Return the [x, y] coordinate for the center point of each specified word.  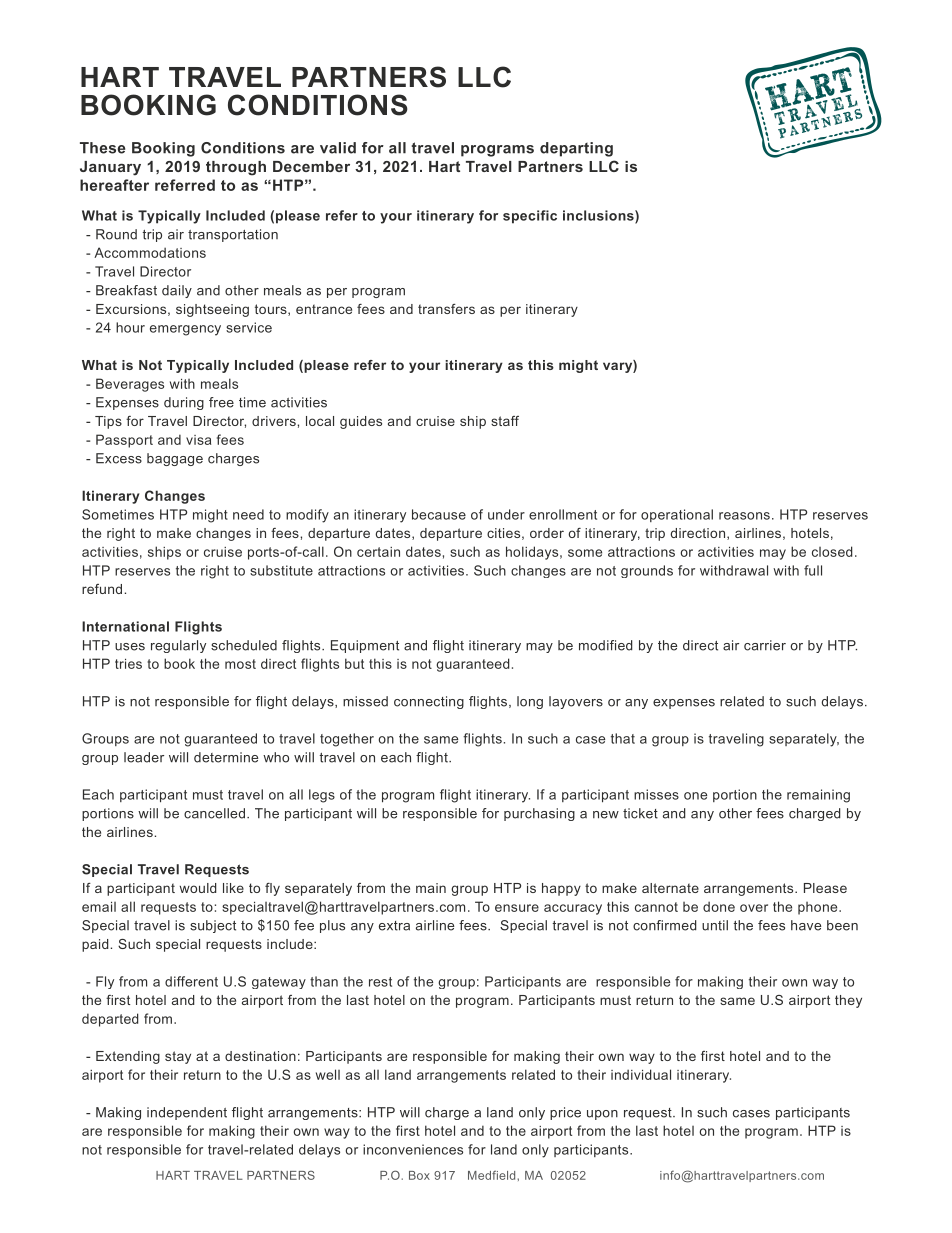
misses [656, 794]
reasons [744, 516]
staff [505, 421]
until [715, 925]
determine [226, 757]
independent [187, 1113]
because [439, 514]
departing [576, 149]
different [191, 981]
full [813, 570]
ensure [517, 908]
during [184, 403]
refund [103, 589]
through [236, 168]
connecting [429, 702]
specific [530, 217]
